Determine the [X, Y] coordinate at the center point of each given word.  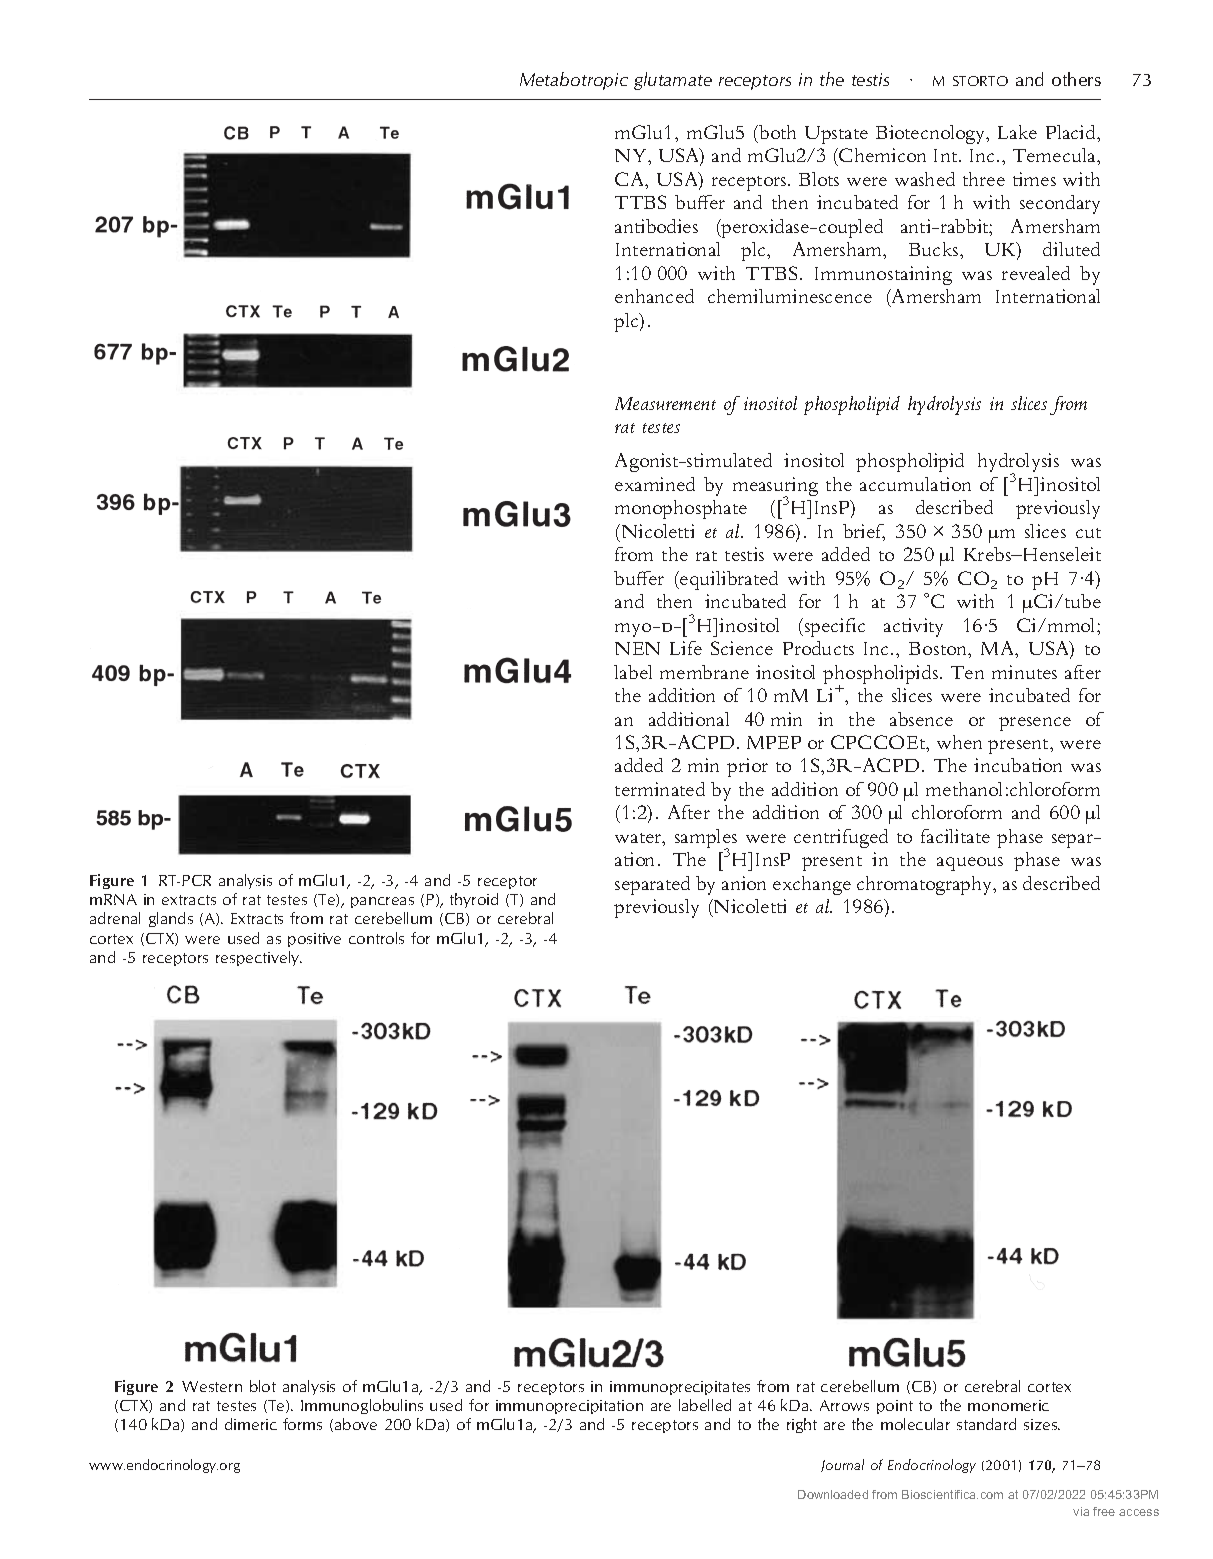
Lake [1017, 132]
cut [1088, 533]
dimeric [251, 1424]
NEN [637, 648]
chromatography [926, 885]
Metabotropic [574, 81]
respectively [259, 958]
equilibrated [728, 580]
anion [744, 883]
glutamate [673, 81]
